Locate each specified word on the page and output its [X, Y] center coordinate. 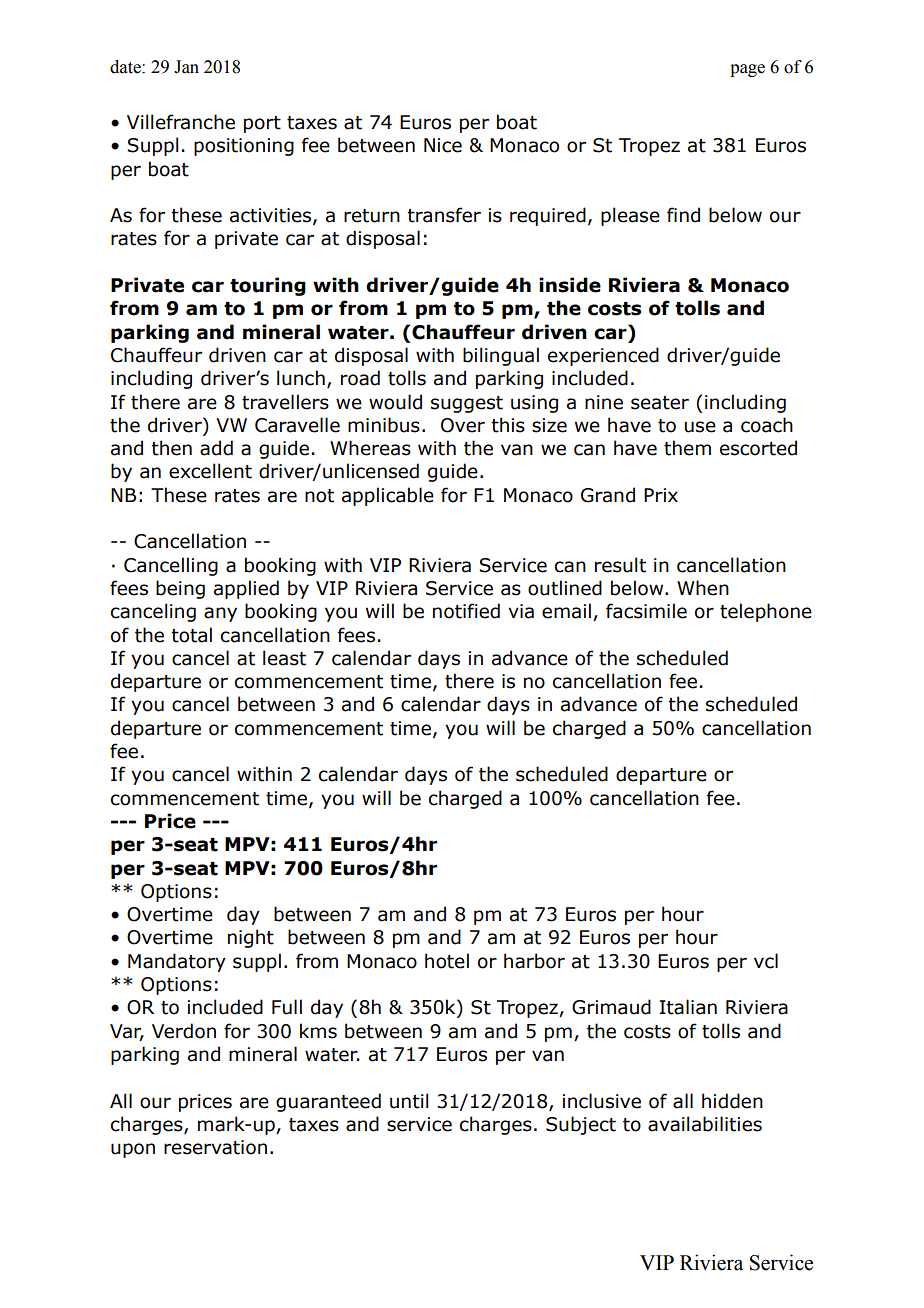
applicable [388, 496]
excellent [210, 471]
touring [268, 286]
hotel [447, 961]
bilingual [501, 356]
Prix [661, 495]
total [191, 635]
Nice [443, 145]
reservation [215, 1147]
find [683, 215]
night [251, 938]
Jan [186, 67]
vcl [766, 961]
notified [466, 611]
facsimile [646, 611]
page [747, 70]
